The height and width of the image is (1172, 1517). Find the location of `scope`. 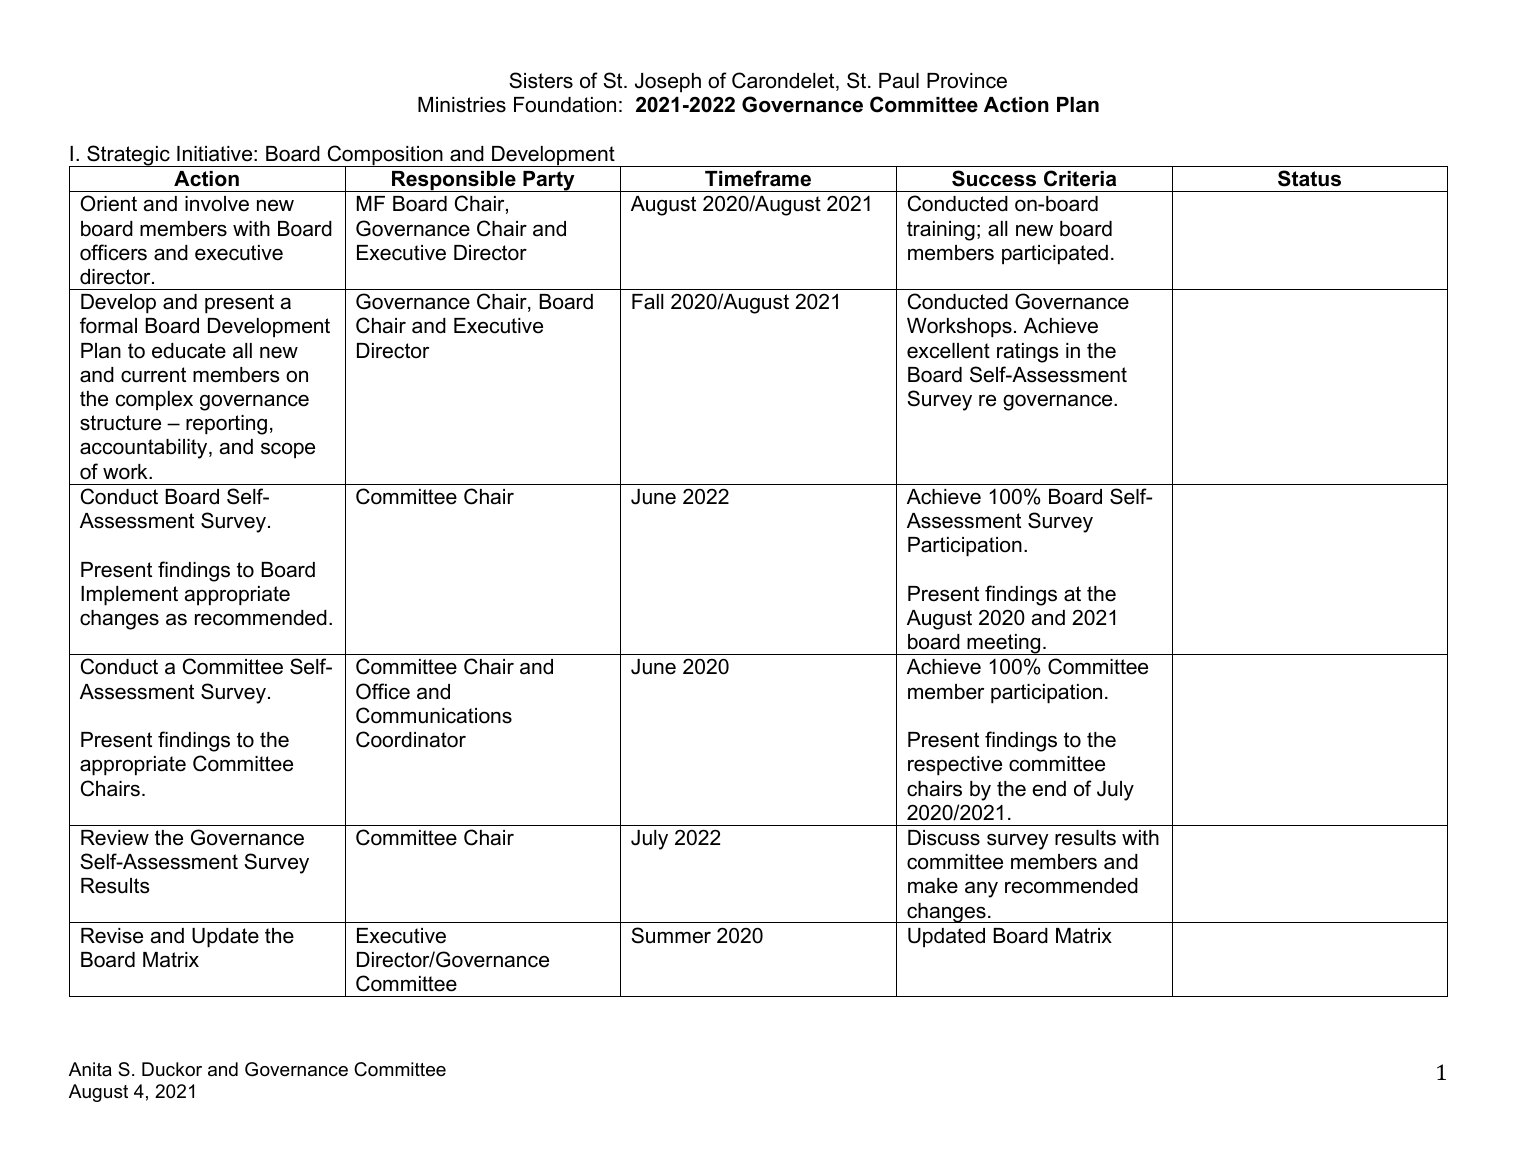

scope is located at coordinates (288, 451).
